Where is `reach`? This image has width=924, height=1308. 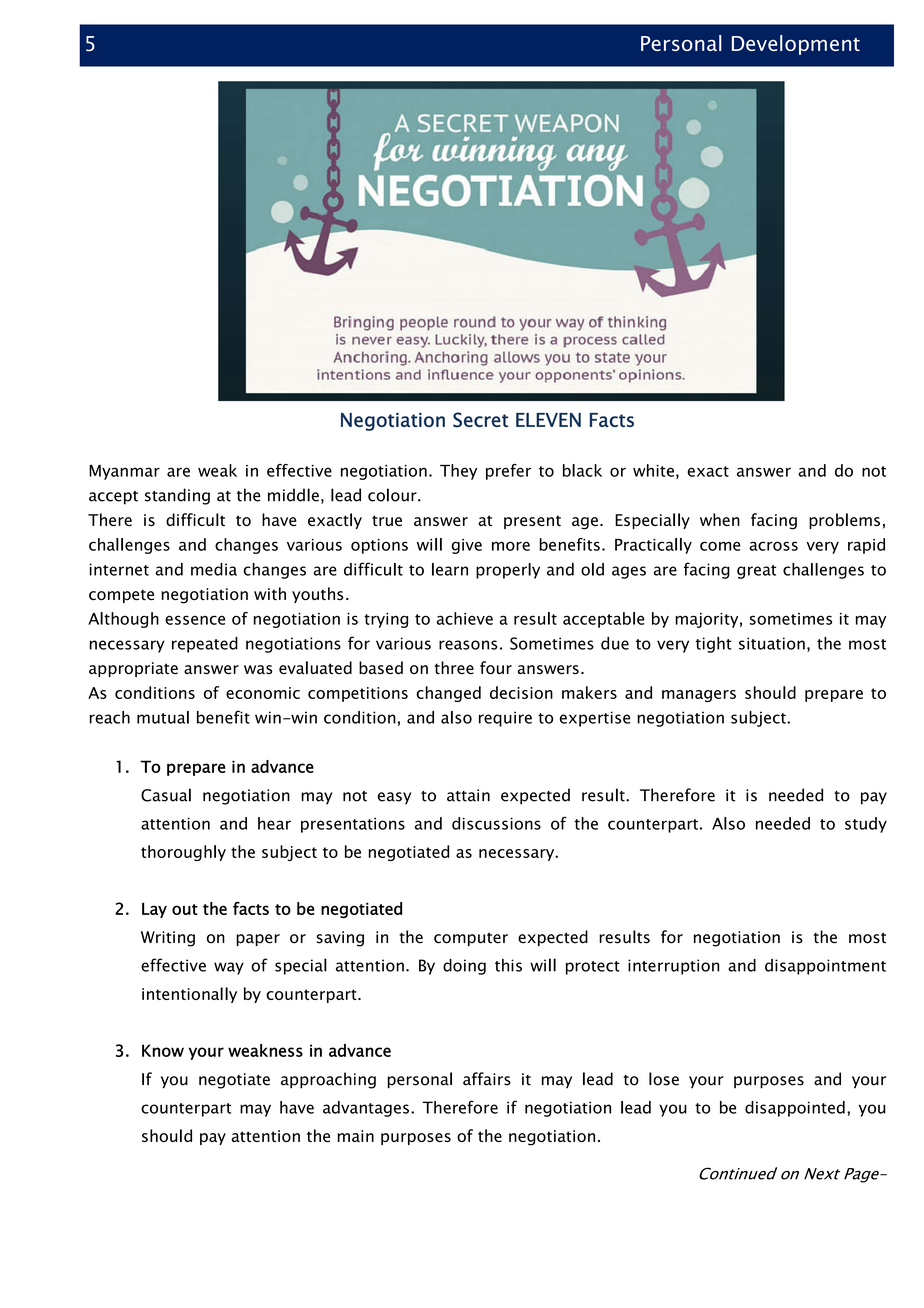
reach is located at coordinates (110, 717).
